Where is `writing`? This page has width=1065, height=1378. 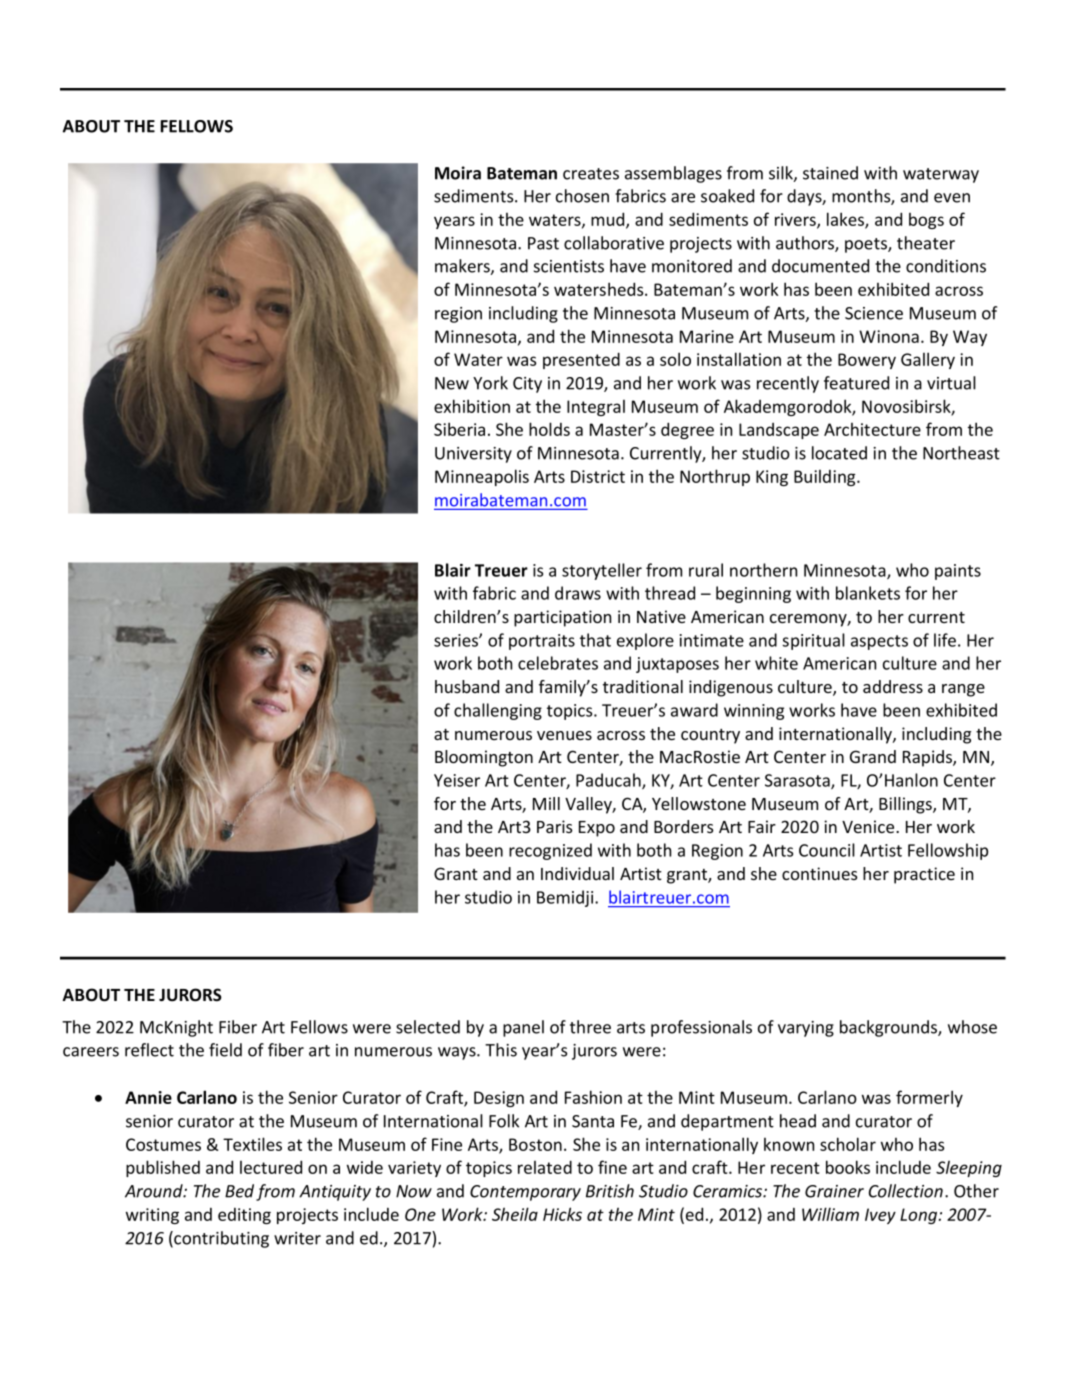
writing is located at coordinates (152, 1216).
